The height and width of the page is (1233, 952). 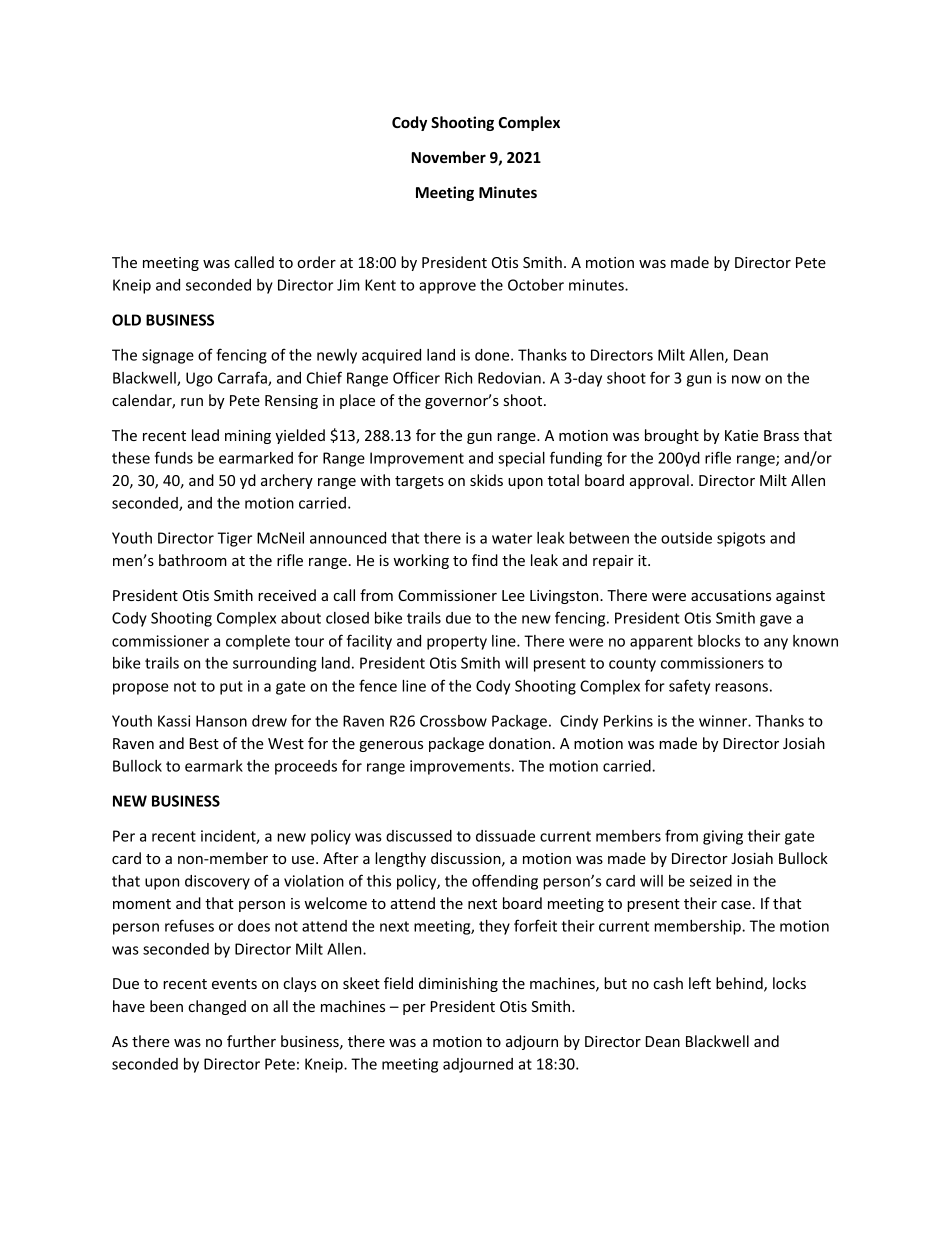 What do you see at coordinates (204, 743) in the page?
I see `Best` at bounding box center [204, 743].
